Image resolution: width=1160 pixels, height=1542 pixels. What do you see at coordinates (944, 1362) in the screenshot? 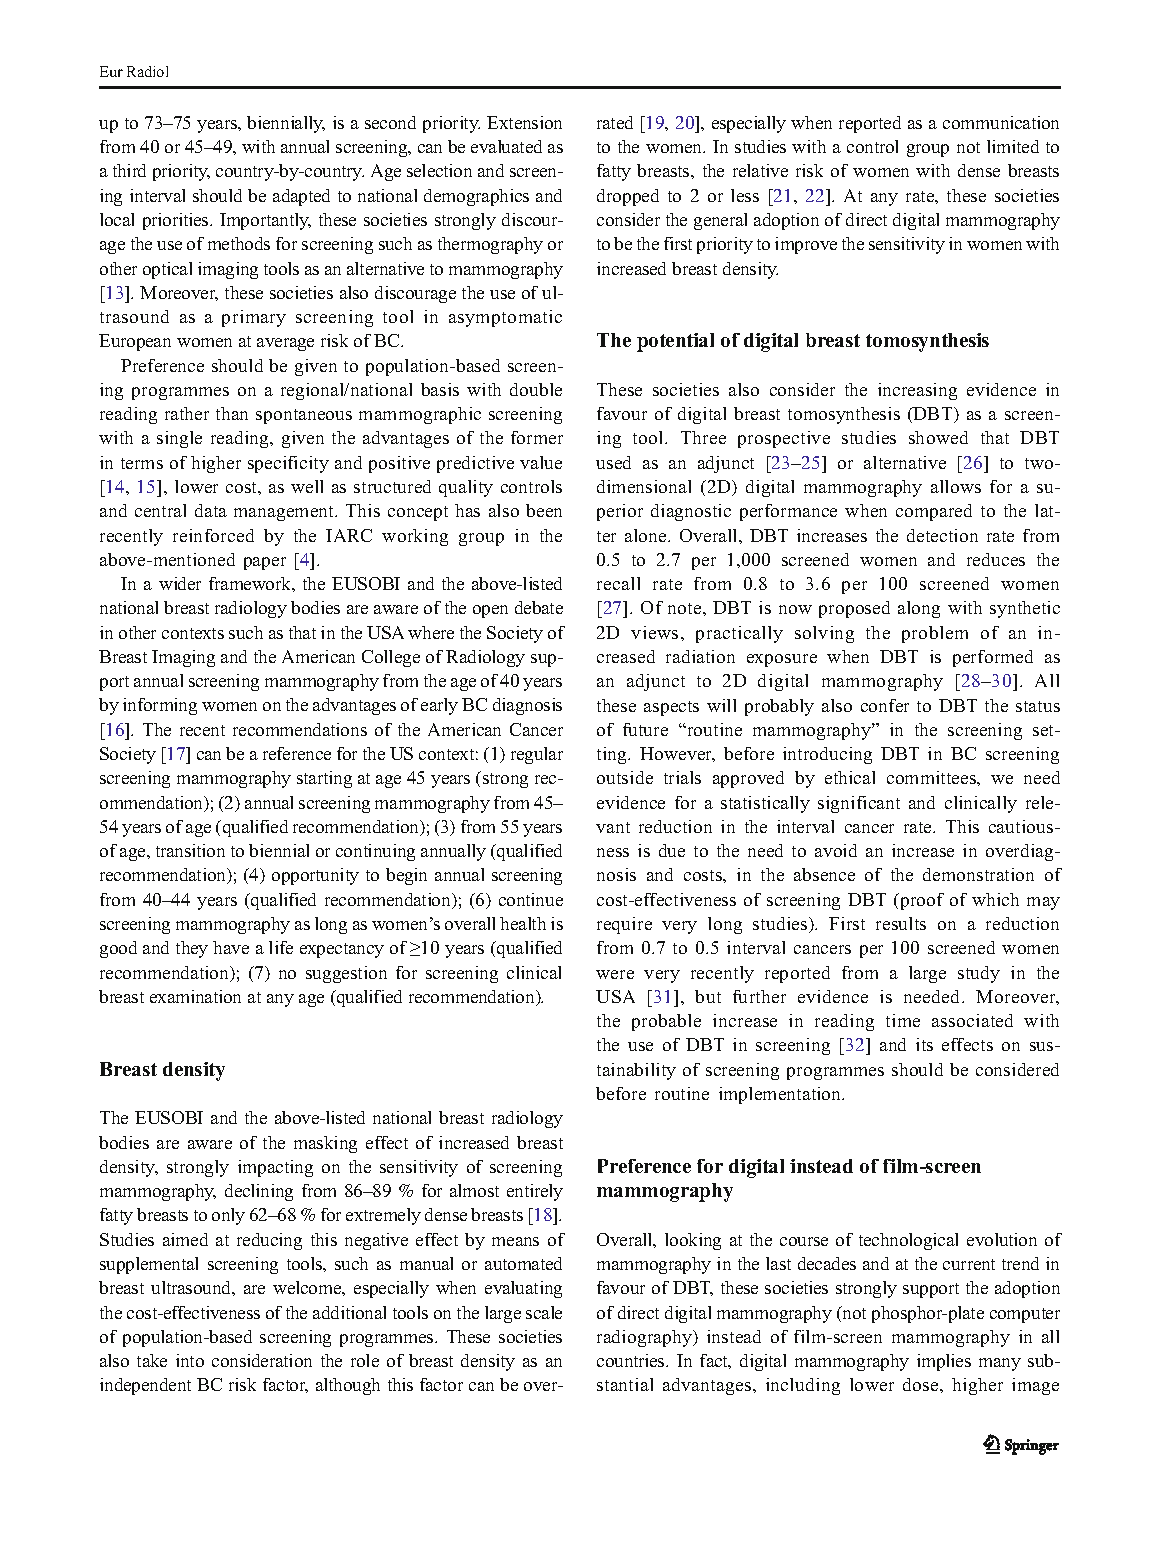
I see `implies` at bounding box center [944, 1362].
